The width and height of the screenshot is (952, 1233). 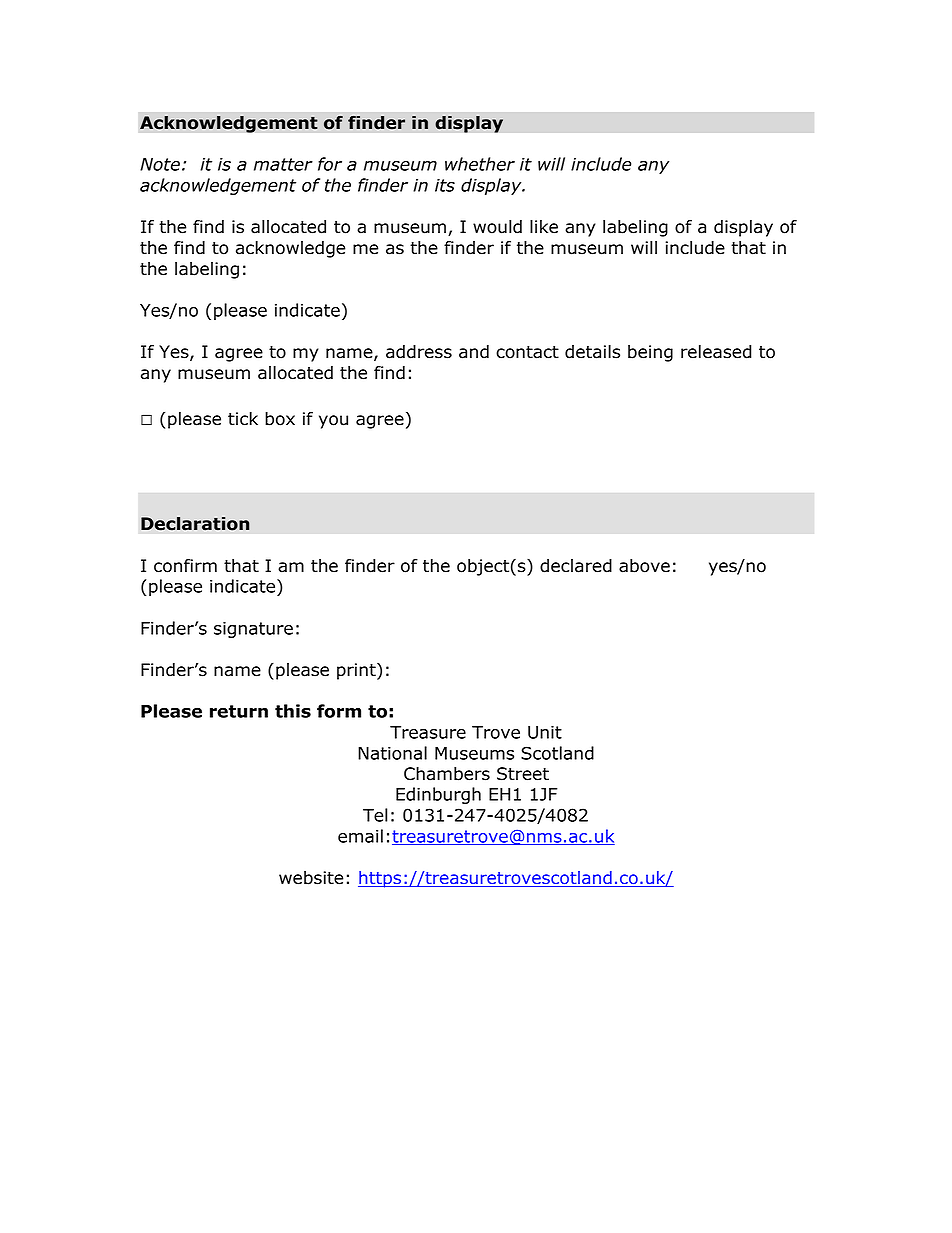 What do you see at coordinates (650, 353) in the screenshot?
I see `being` at bounding box center [650, 353].
